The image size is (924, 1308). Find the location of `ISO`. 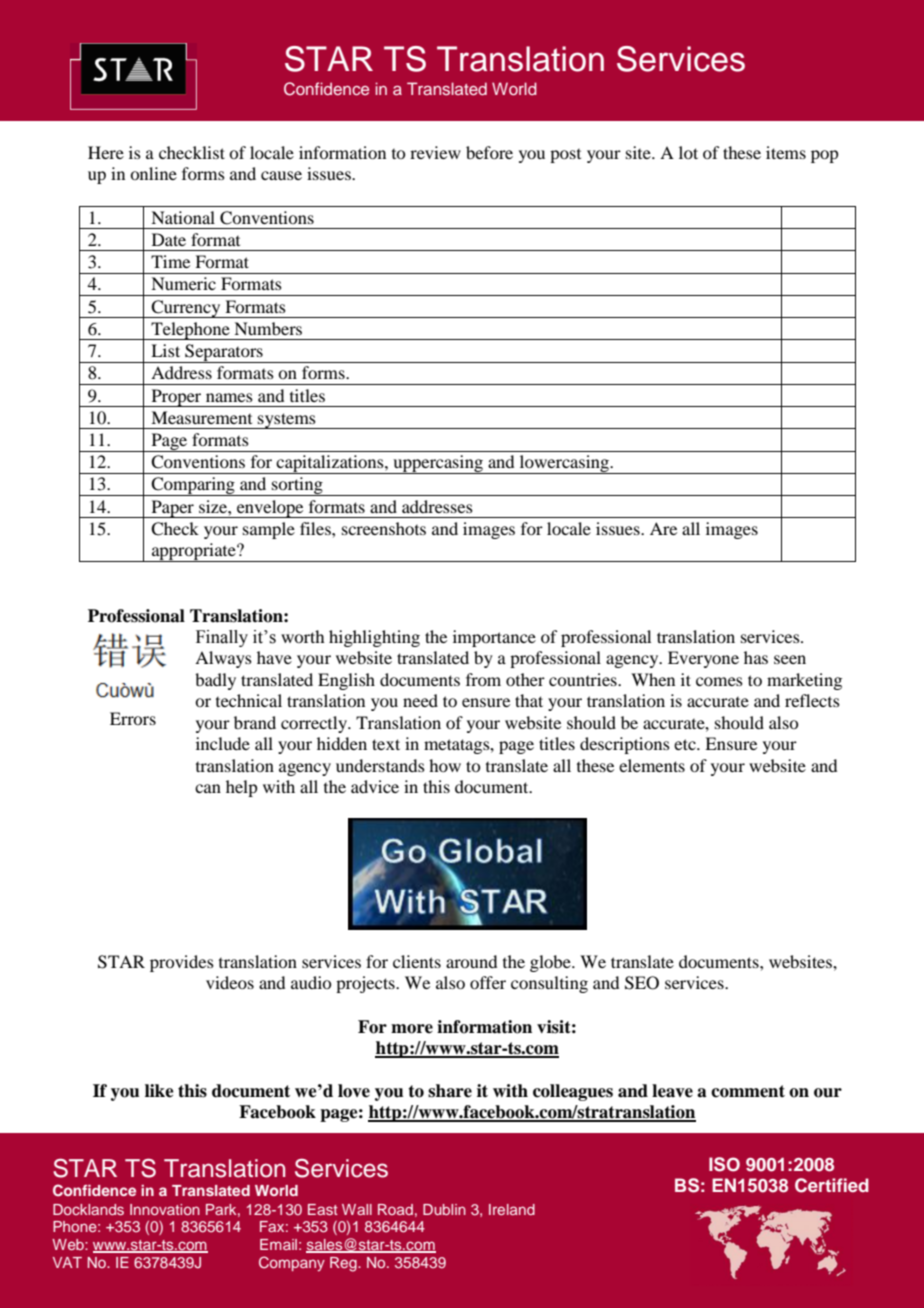

ISO is located at coordinates (724, 1164).
